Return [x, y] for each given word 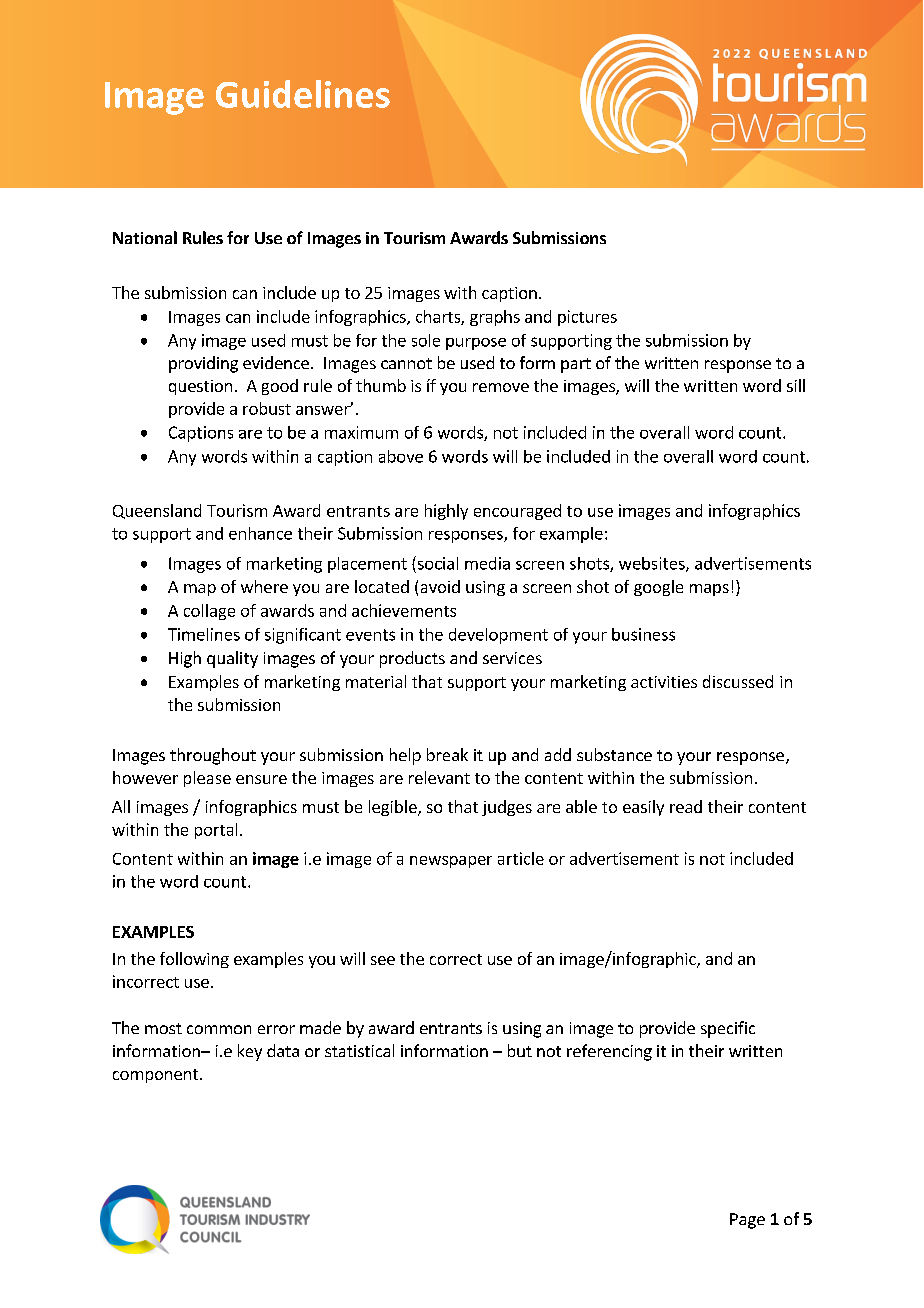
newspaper [451, 862]
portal [216, 831]
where [264, 586]
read [686, 806]
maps [709, 590]
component [155, 1076]
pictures [587, 318]
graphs [495, 318]
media [487, 563]
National [145, 237]
